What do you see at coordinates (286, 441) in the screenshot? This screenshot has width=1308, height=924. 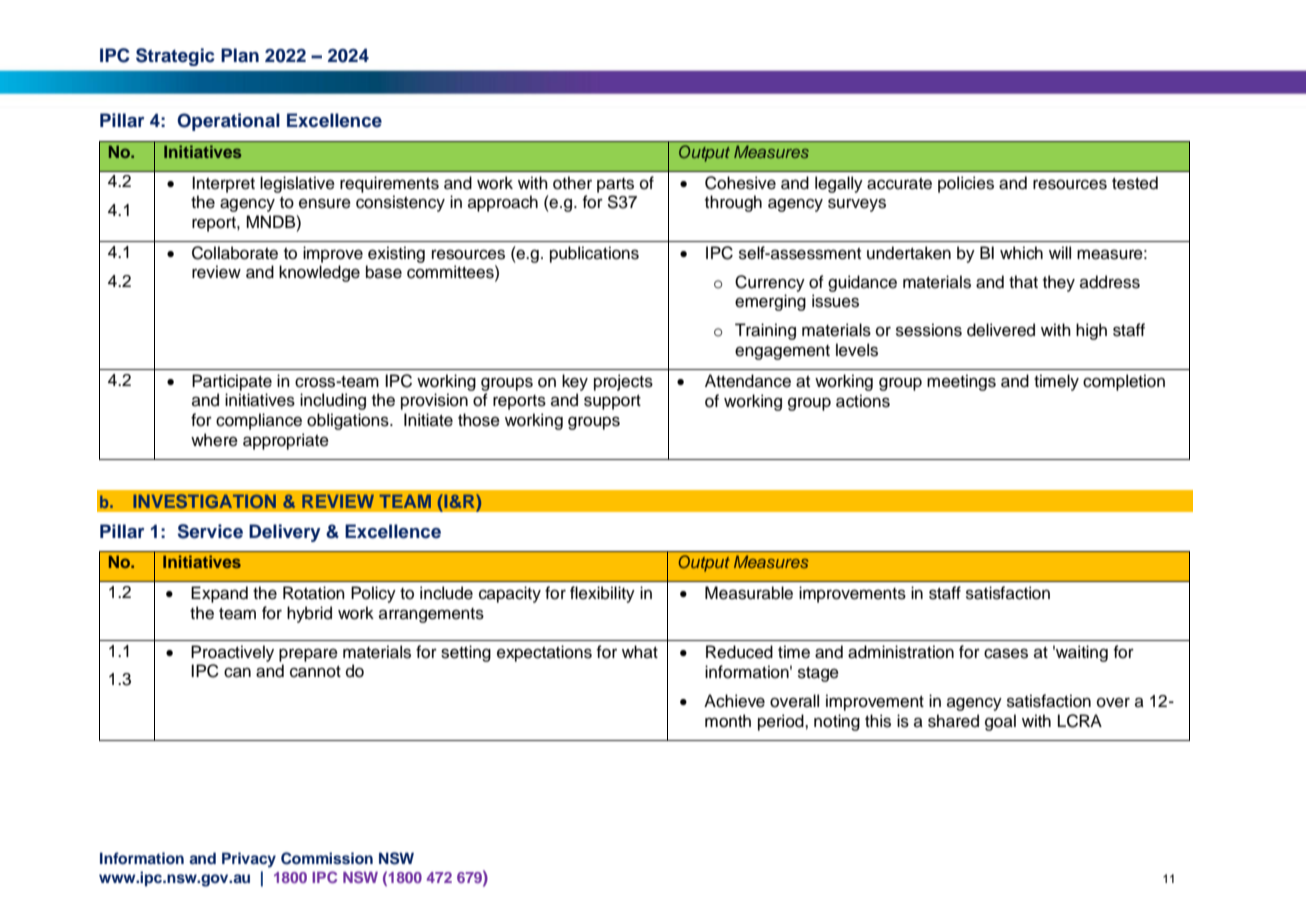 I see `appropriate` at bounding box center [286, 441].
